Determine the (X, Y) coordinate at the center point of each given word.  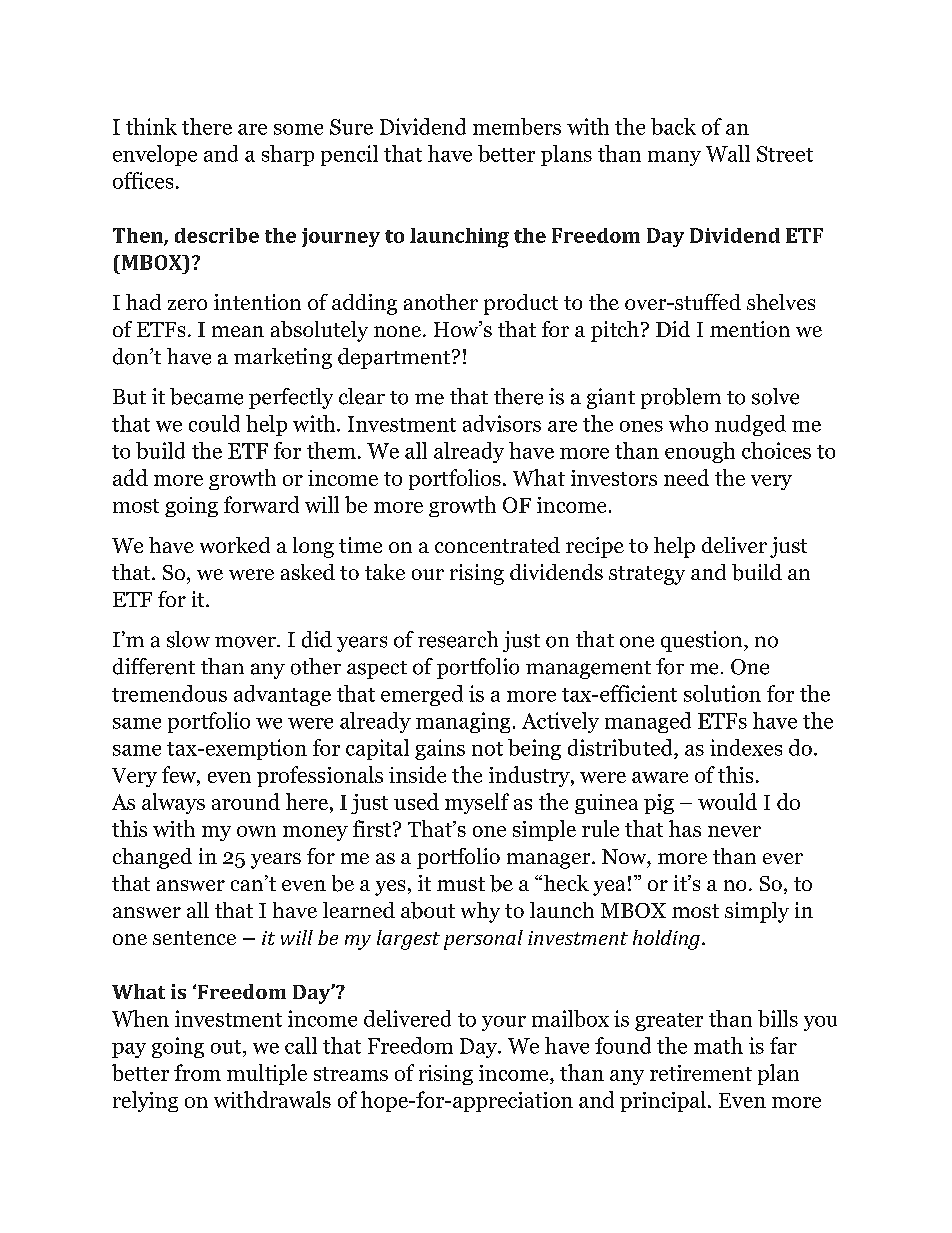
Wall (728, 153)
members (517, 126)
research (458, 639)
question (703, 641)
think (151, 126)
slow (188, 639)
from (197, 1072)
